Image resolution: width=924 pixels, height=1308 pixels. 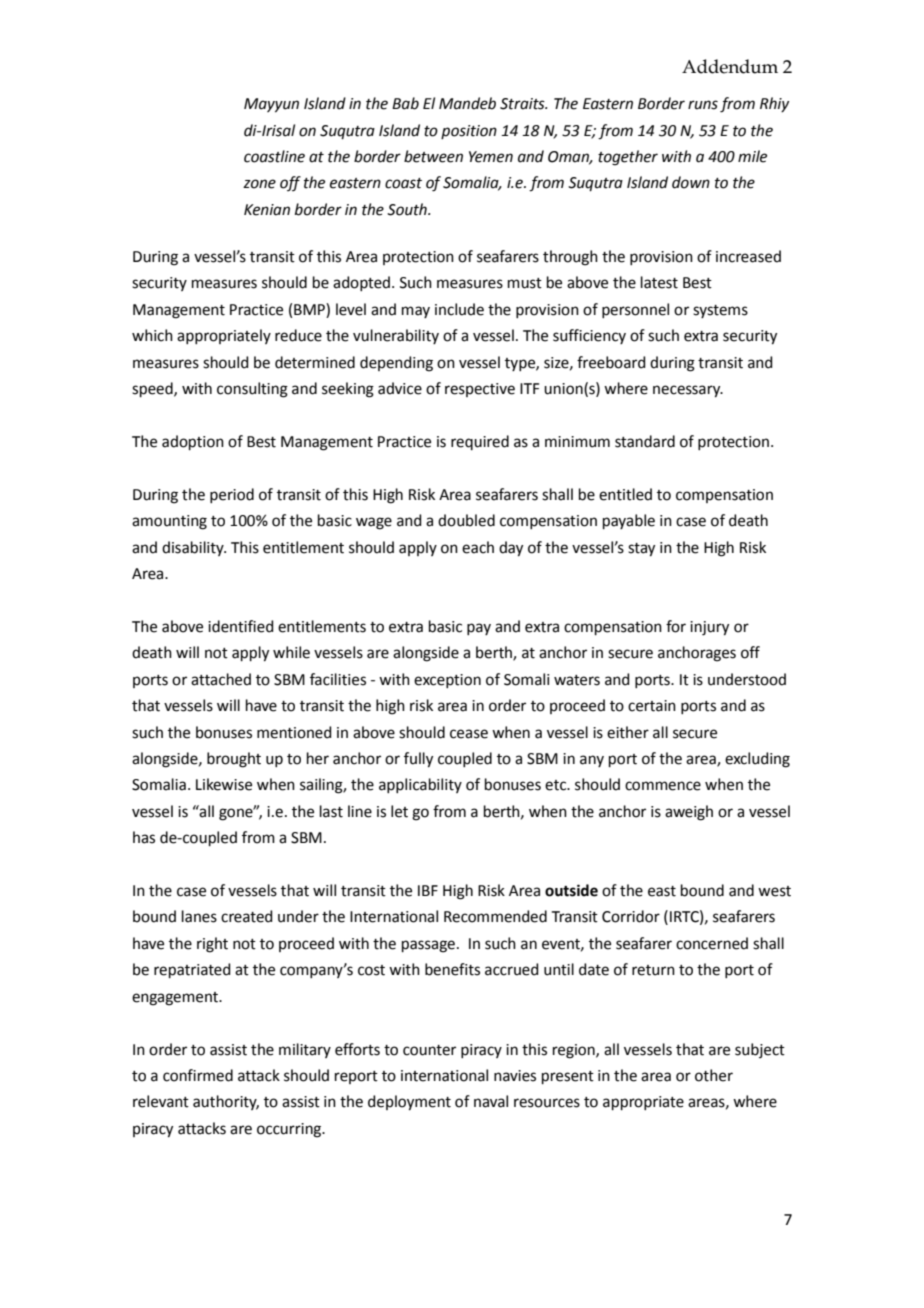 What do you see at coordinates (714, 1075) in the screenshot?
I see `other` at bounding box center [714, 1075].
